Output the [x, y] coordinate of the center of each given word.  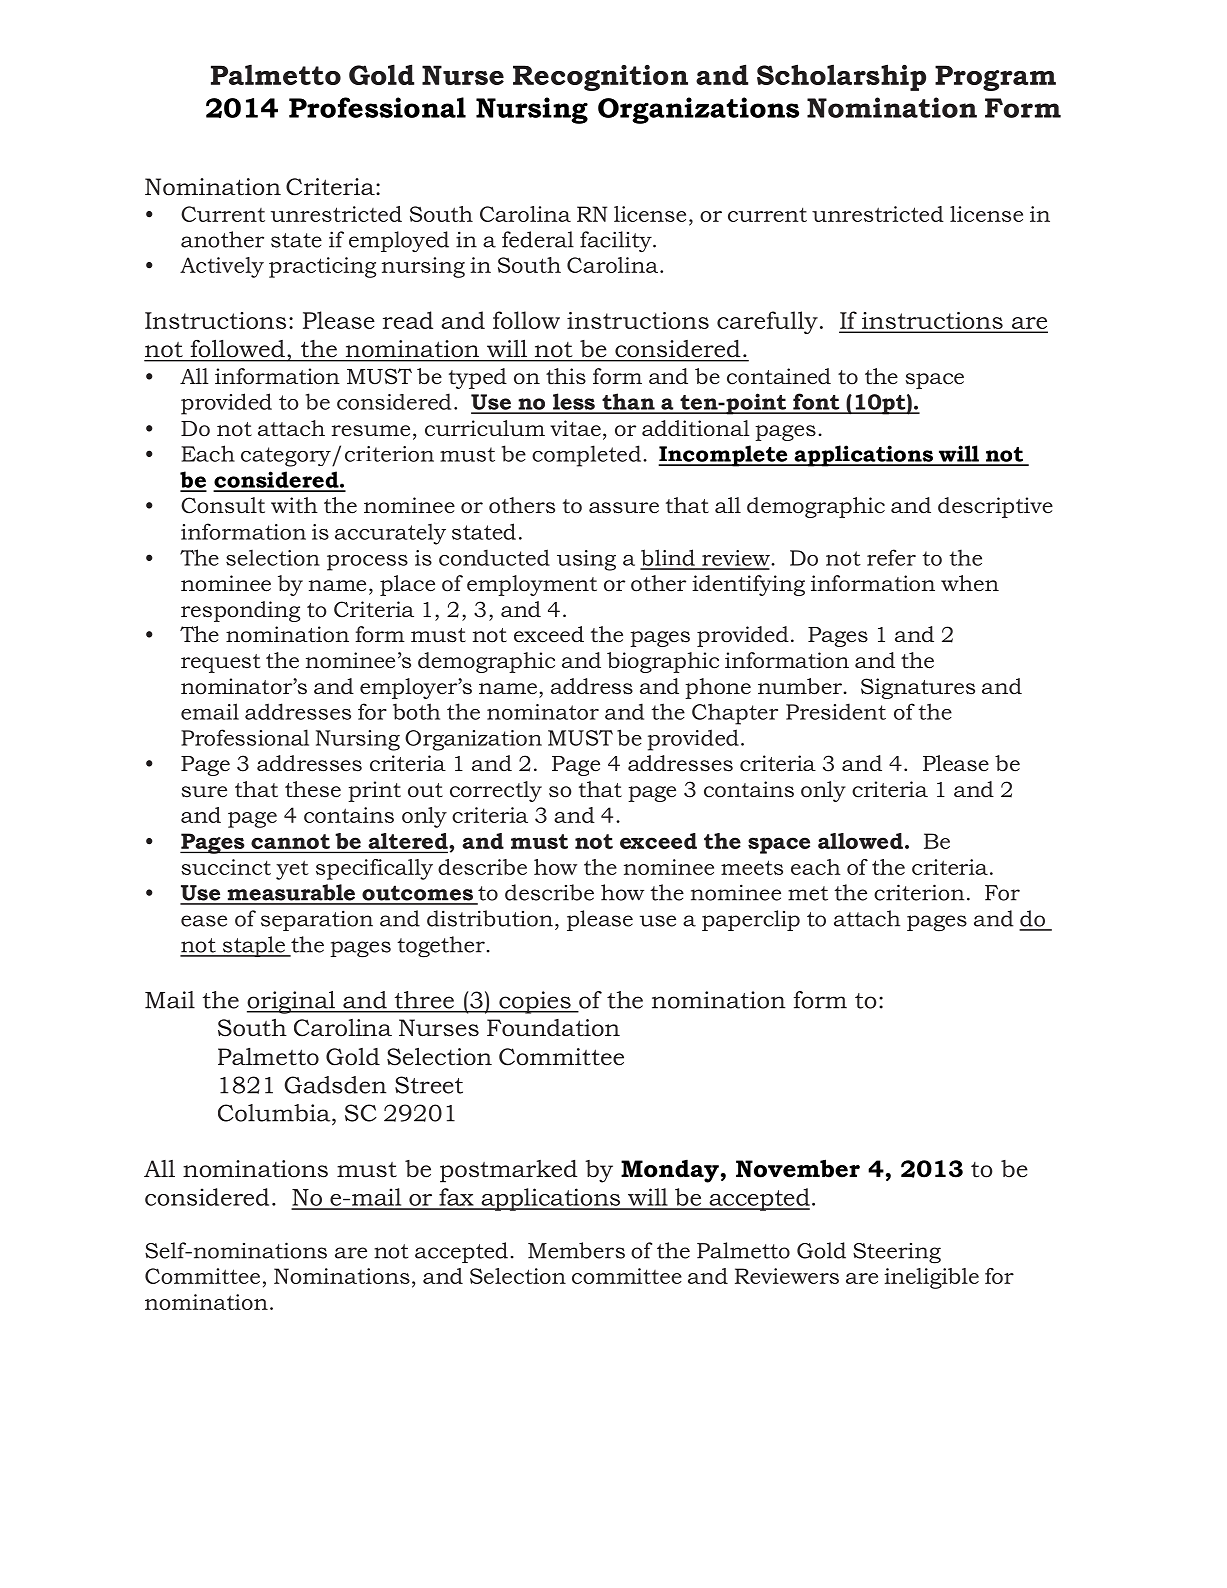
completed [586, 456]
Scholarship [841, 77]
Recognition [600, 78]
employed [399, 241]
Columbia [275, 1113]
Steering [897, 1253]
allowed [860, 841]
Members [576, 1250]
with [294, 505]
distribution [490, 918]
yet [292, 870]
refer [891, 557]
